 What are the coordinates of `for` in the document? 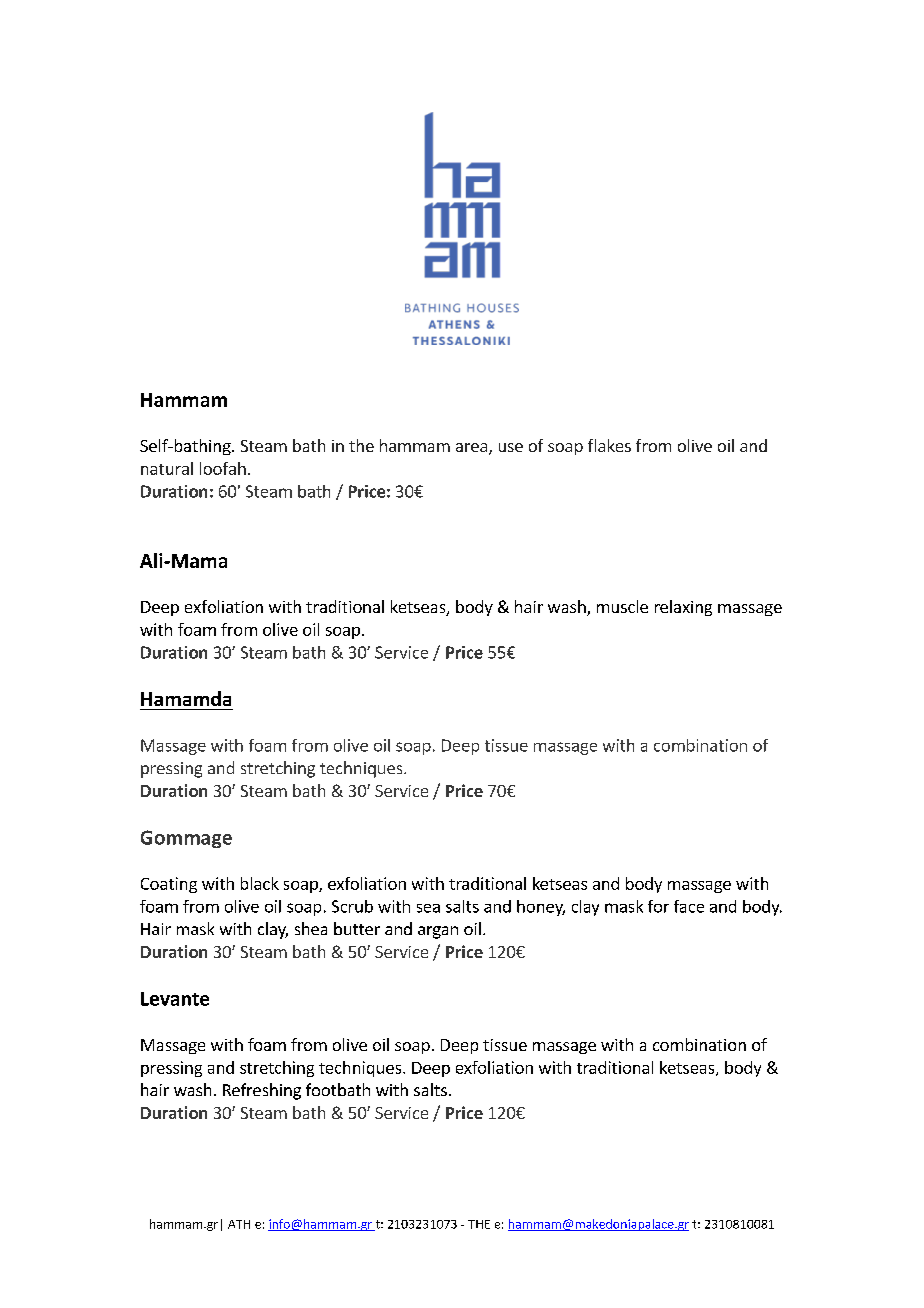 It's located at (658, 906).
